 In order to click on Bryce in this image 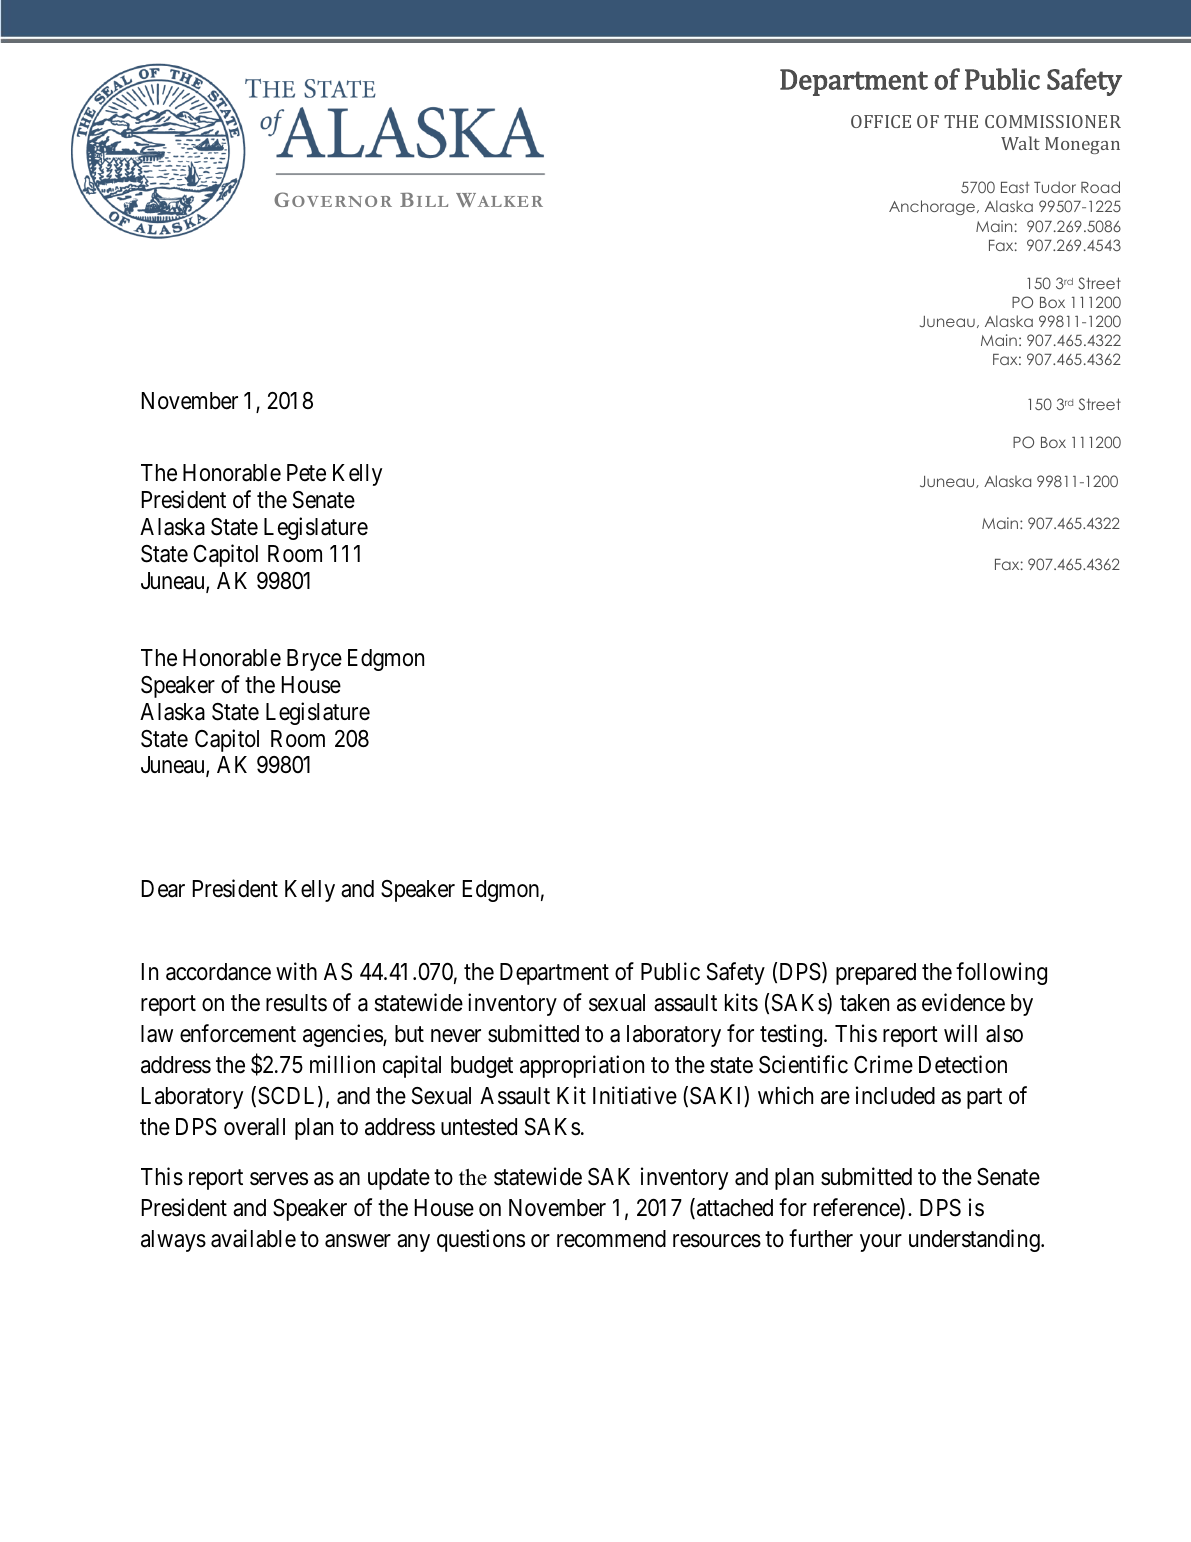, I will do `click(314, 660)`.
